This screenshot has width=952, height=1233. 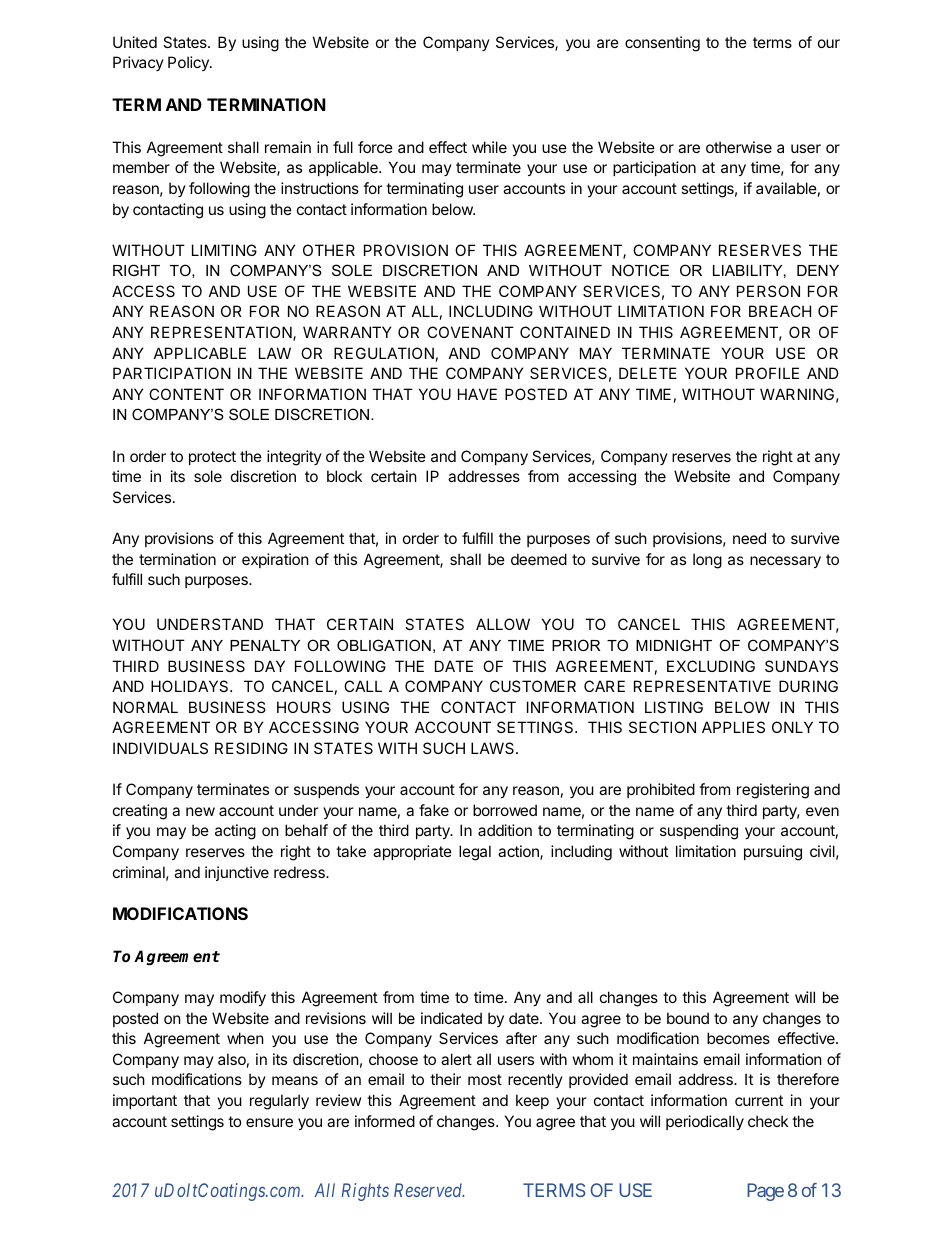 What do you see at coordinates (189, 63) in the screenshot?
I see `Policy` at bounding box center [189, 63].
